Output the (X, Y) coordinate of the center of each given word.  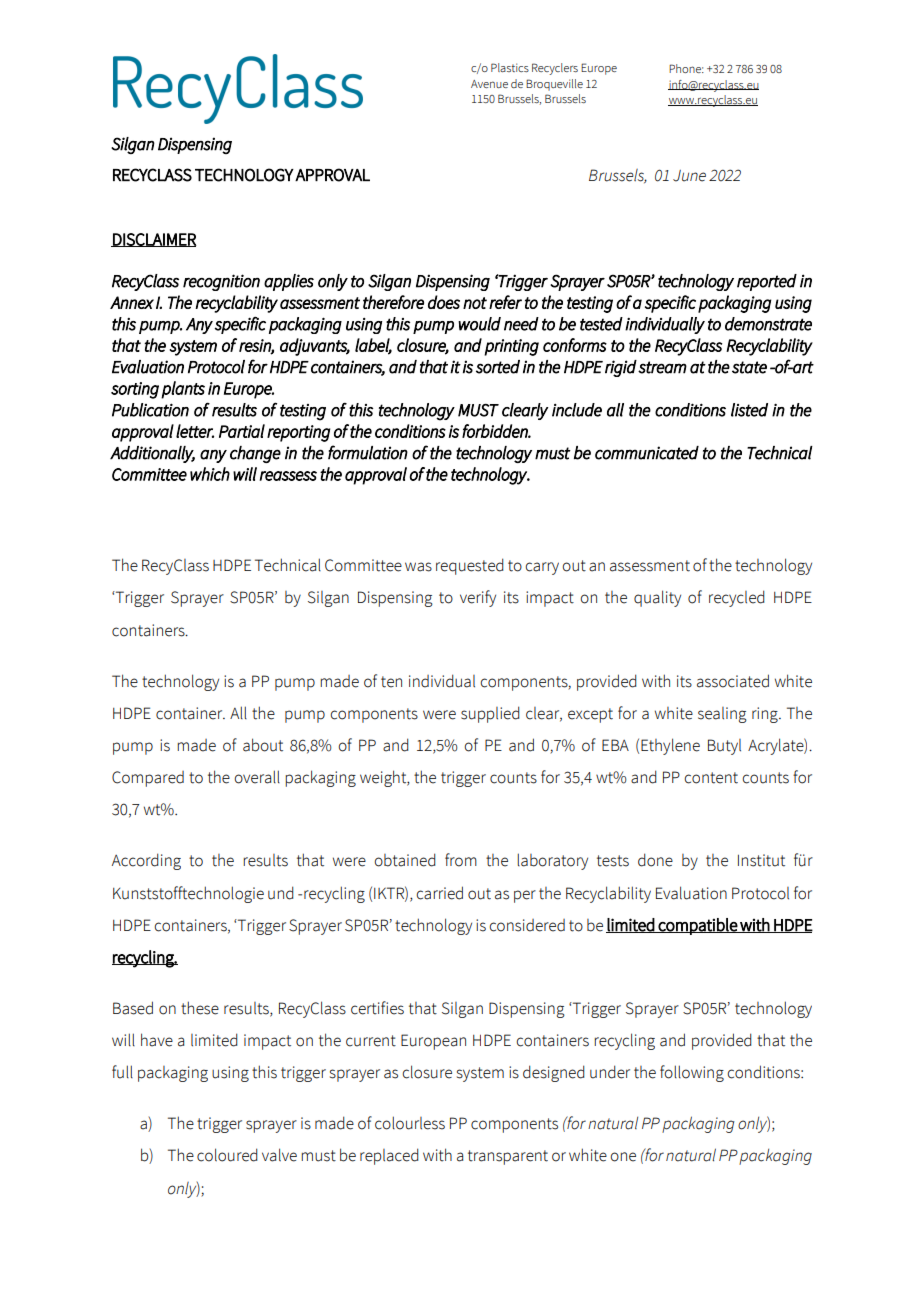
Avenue (489, 84)
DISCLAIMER (154, 240)
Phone (686, 68)
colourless (410, 1123)
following (692, 1073)
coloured (227, 1155)
